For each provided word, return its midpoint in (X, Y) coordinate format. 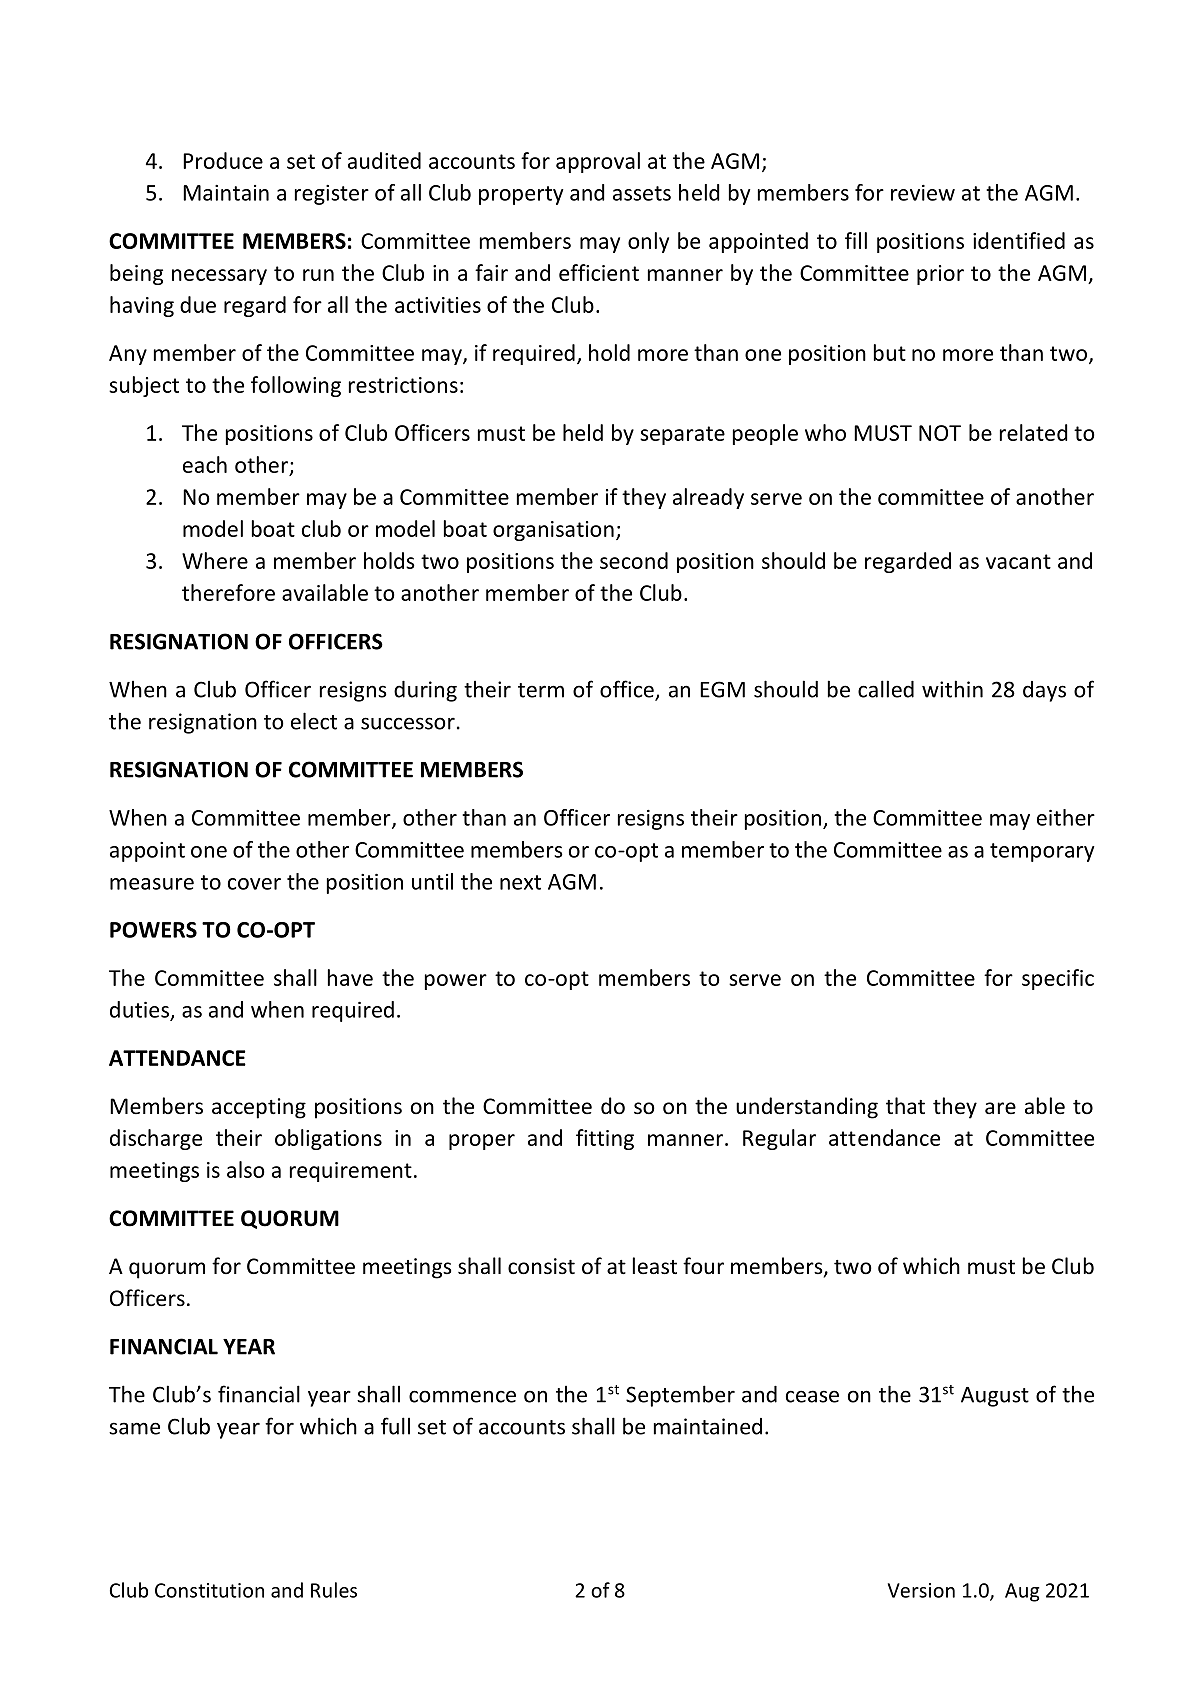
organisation (553, 531)
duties (141, 1010)
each (205, 464)
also (246, 1169)
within (952, 689)
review (923, 193)
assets (642, 193)
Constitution (209, 1590)
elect (314, 721)
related (1034, 432)
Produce (223, 160)
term (541, 690)
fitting (605, 1139)
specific (1058, 979)
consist (541, 1266)
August (995, 1397)
